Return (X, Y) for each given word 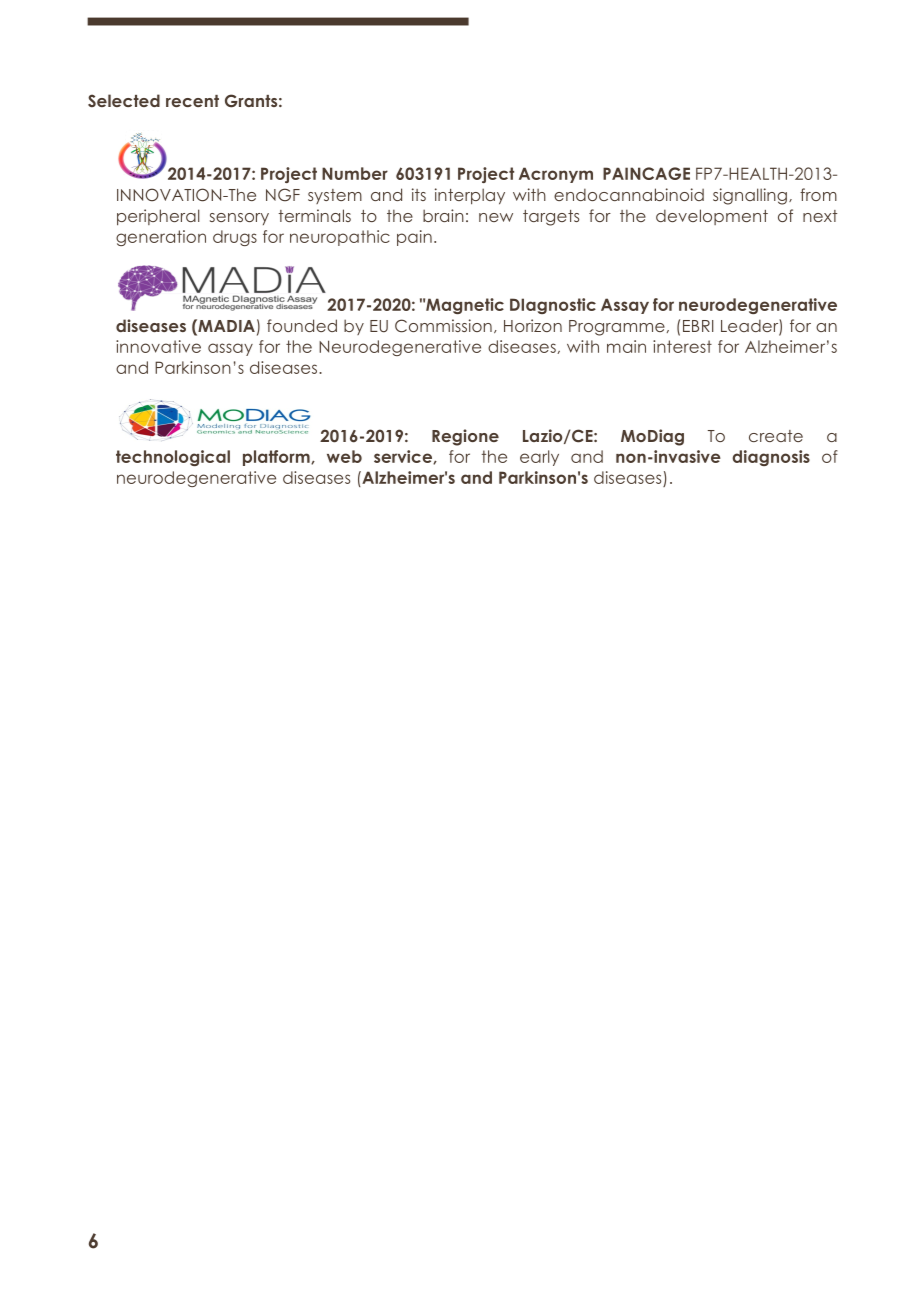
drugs (235, 238)
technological (173, 458)
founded (302, 325)
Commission (443, 326)
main (626, 346)
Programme (617, 328)
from (818, 194)
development (712, 217)
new (496, 217)
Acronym (556, 175)
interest (682, 346)
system (335, 196)
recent (192, 101)
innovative (158, 346)
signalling (750, 196)
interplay (470, 196)
